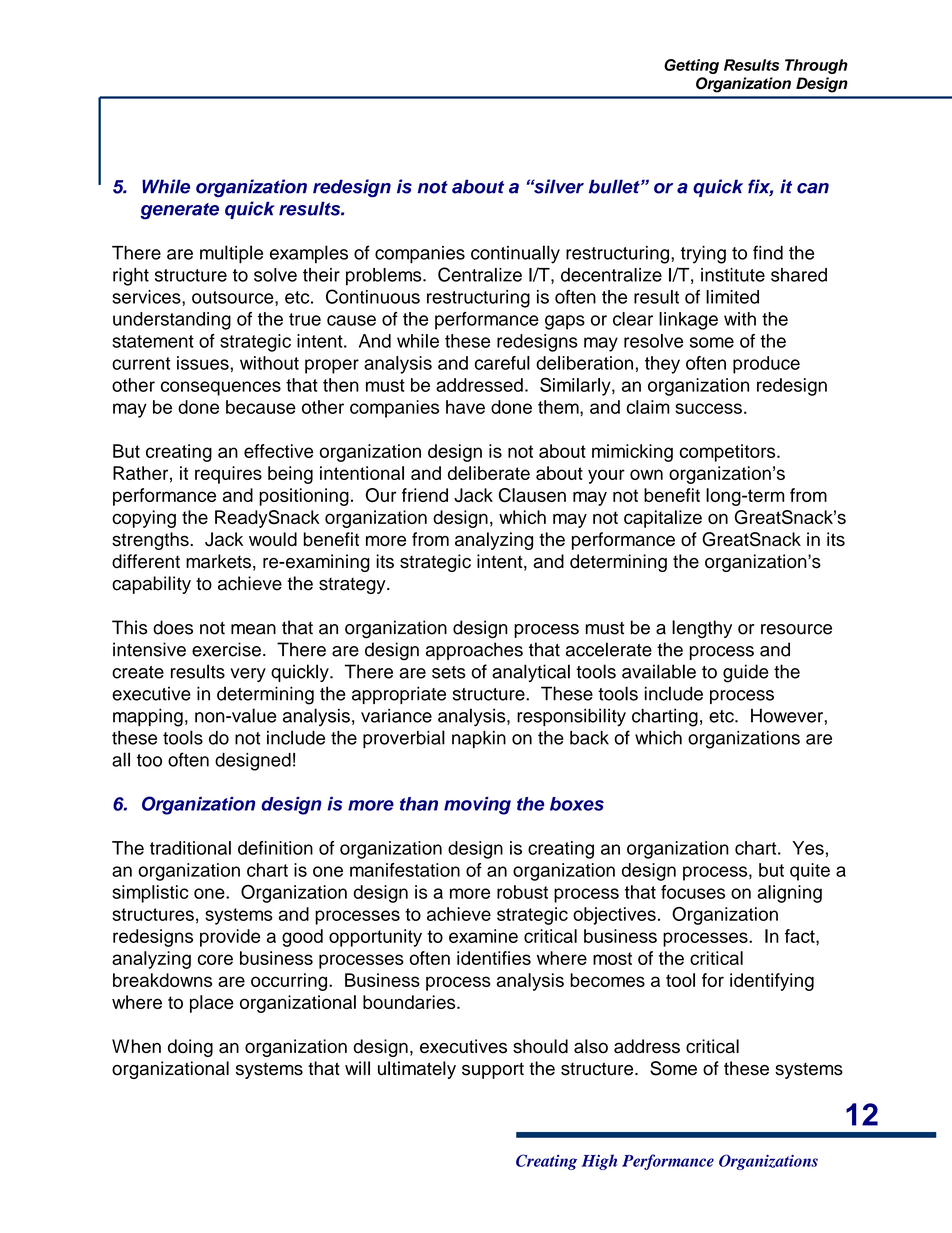 The height and width of the screenshot is (1233, 952). What do you see at coordinates (691, 66) in the screenshot?
I see `Getting` at bounding box center [691, 66].
